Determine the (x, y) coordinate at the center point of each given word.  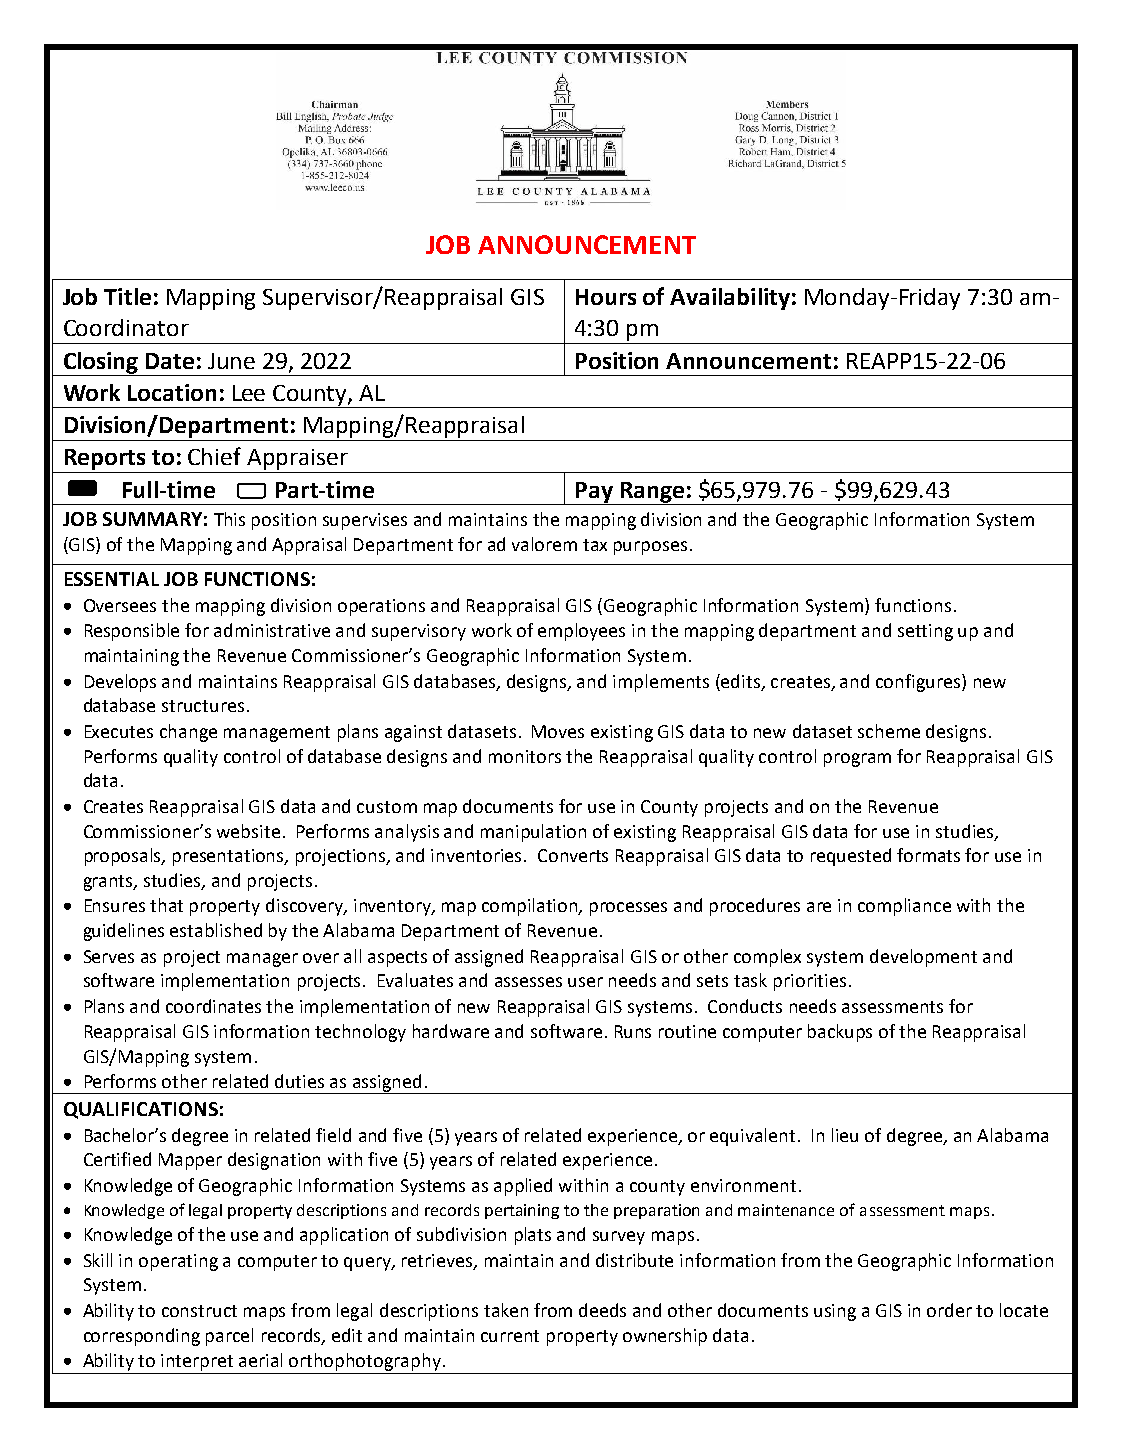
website (248, 831)
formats (928, 855)
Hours (606, 297)
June (231, 361)
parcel (229, 1337)
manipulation (533, 833)
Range (652, 493)
